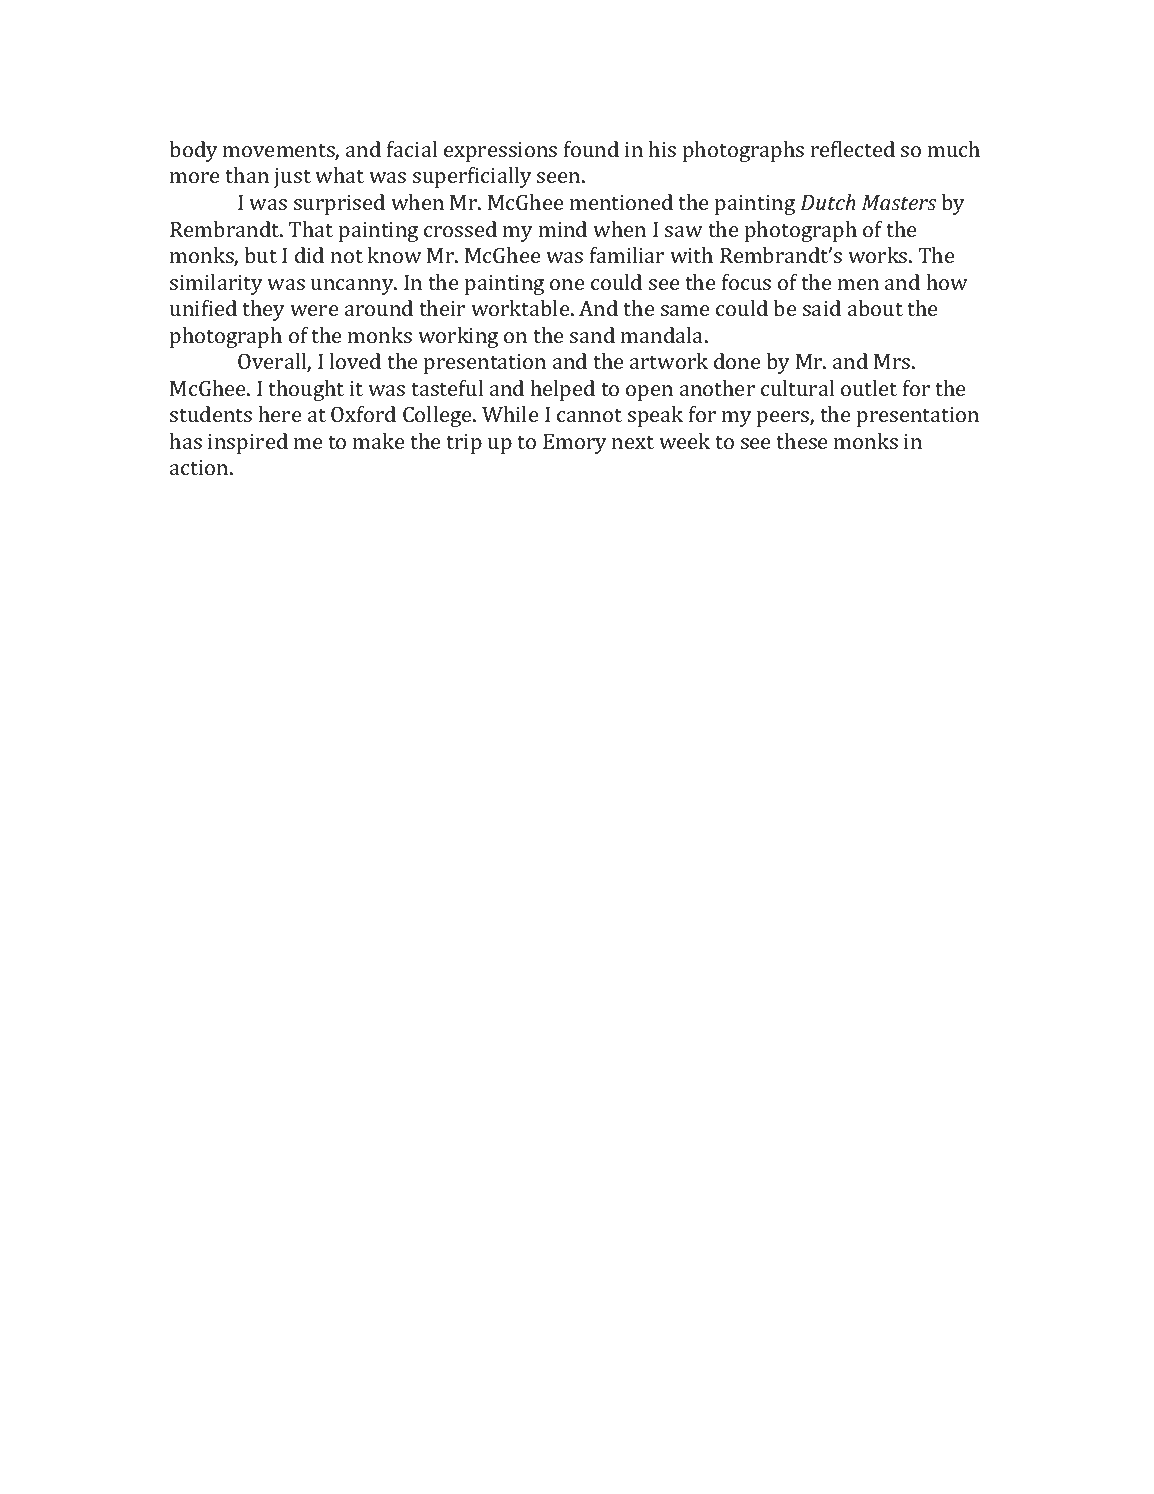 This page has width=1154, height=1494. What do you see at coordinates (521, 308) in the page?
I see `worktable` at bounding box center [521, 308].
